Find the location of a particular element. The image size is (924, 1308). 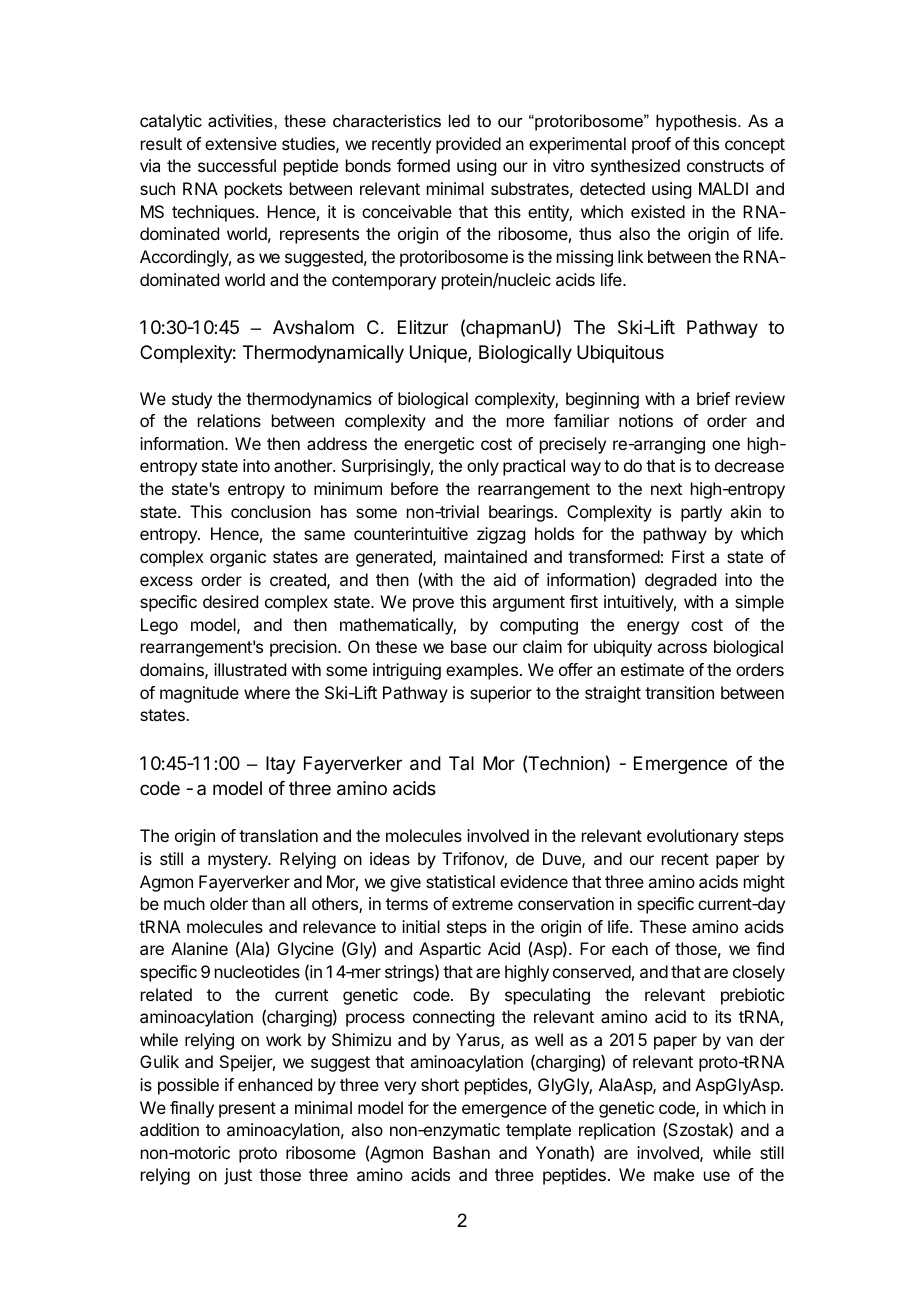

next is located at coordinates (666, 489).
